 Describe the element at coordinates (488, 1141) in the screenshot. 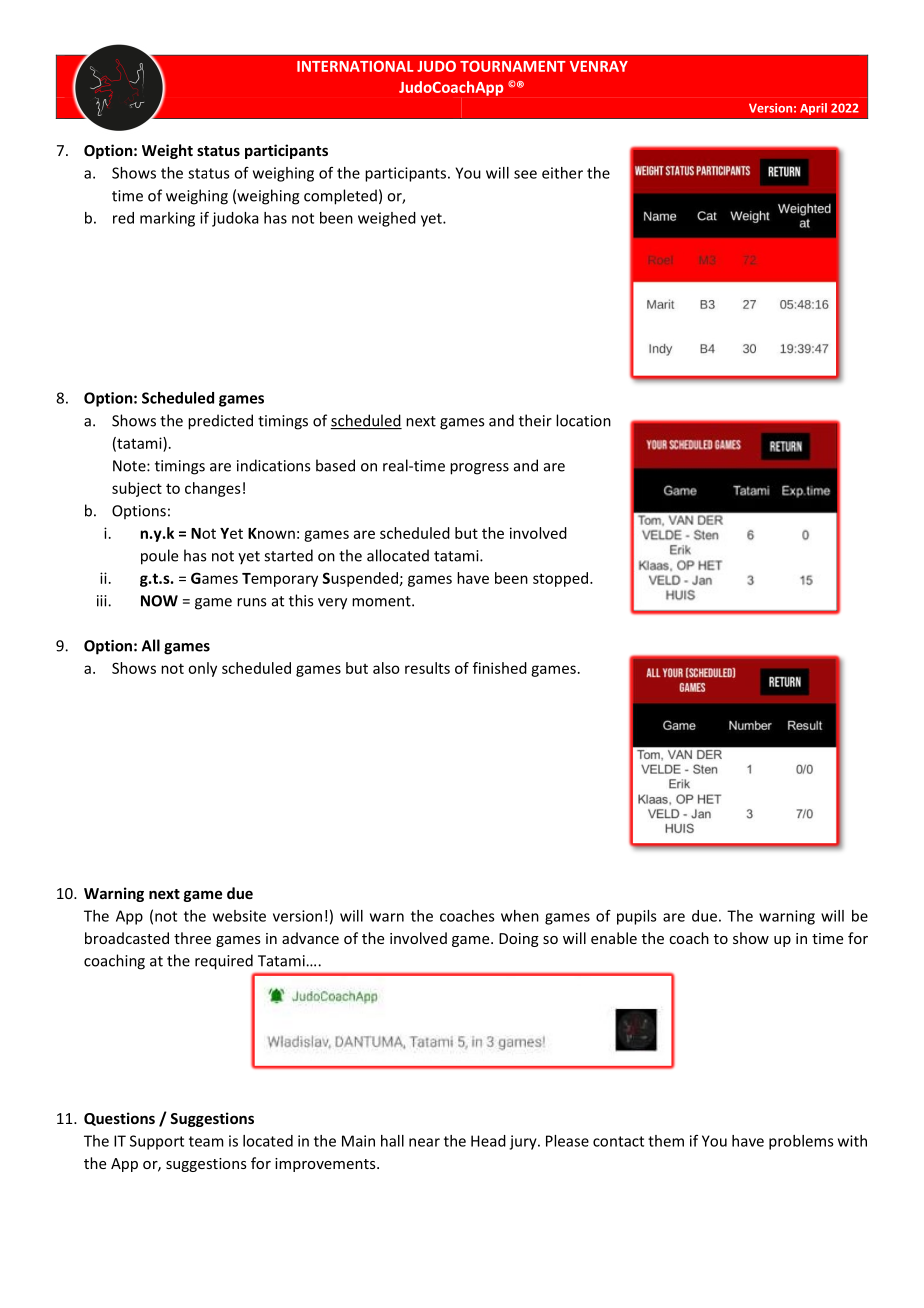

I see `Head` at that location.
